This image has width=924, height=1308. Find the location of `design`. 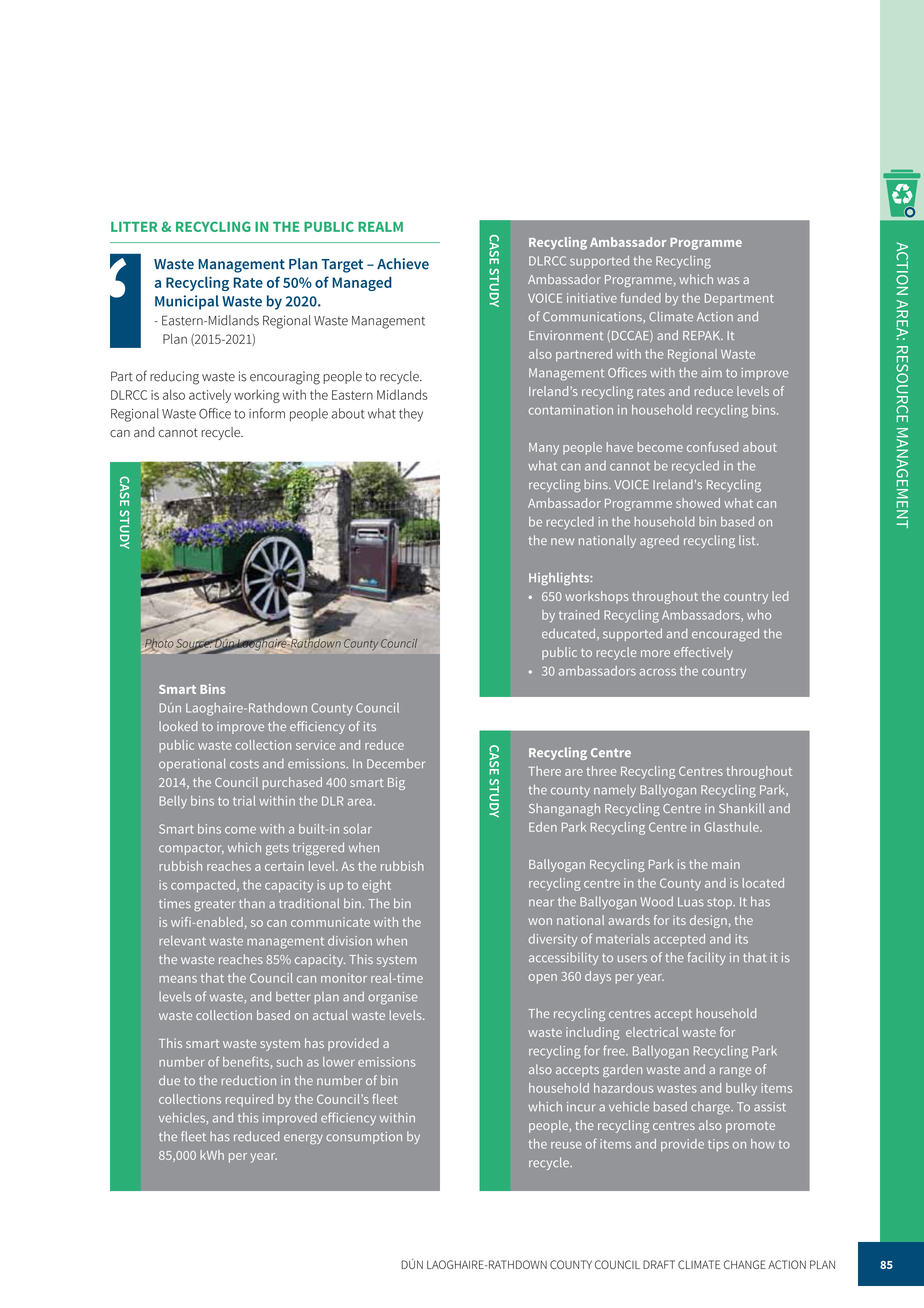

design is located at coordinates (708, 921).
